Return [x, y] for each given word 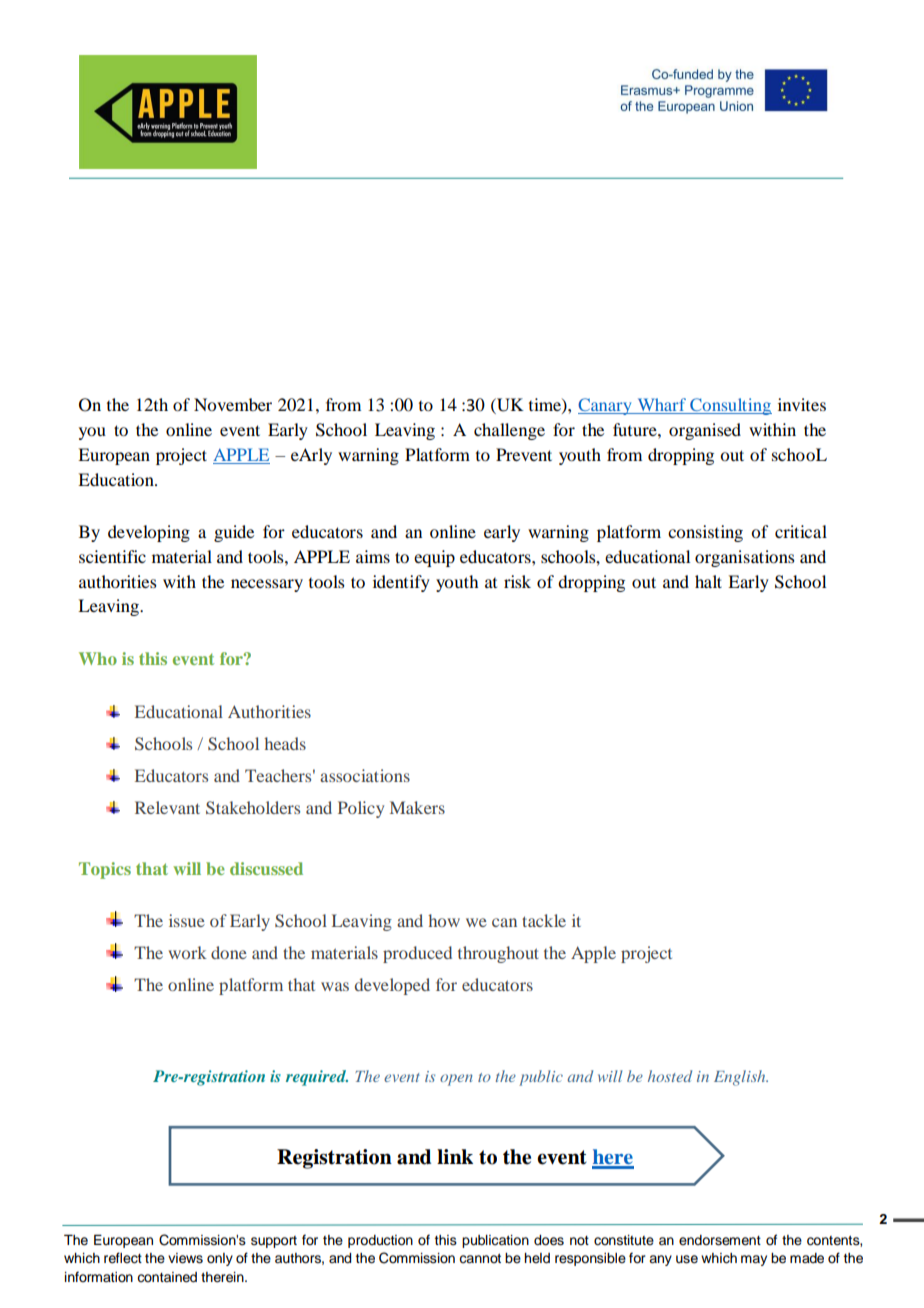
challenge [509, 431]
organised [705, 431]
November [233, 404]
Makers [417, 807]
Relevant [167, 807]
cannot [480, 1259]
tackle [544, 920]
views [185, 1258]
